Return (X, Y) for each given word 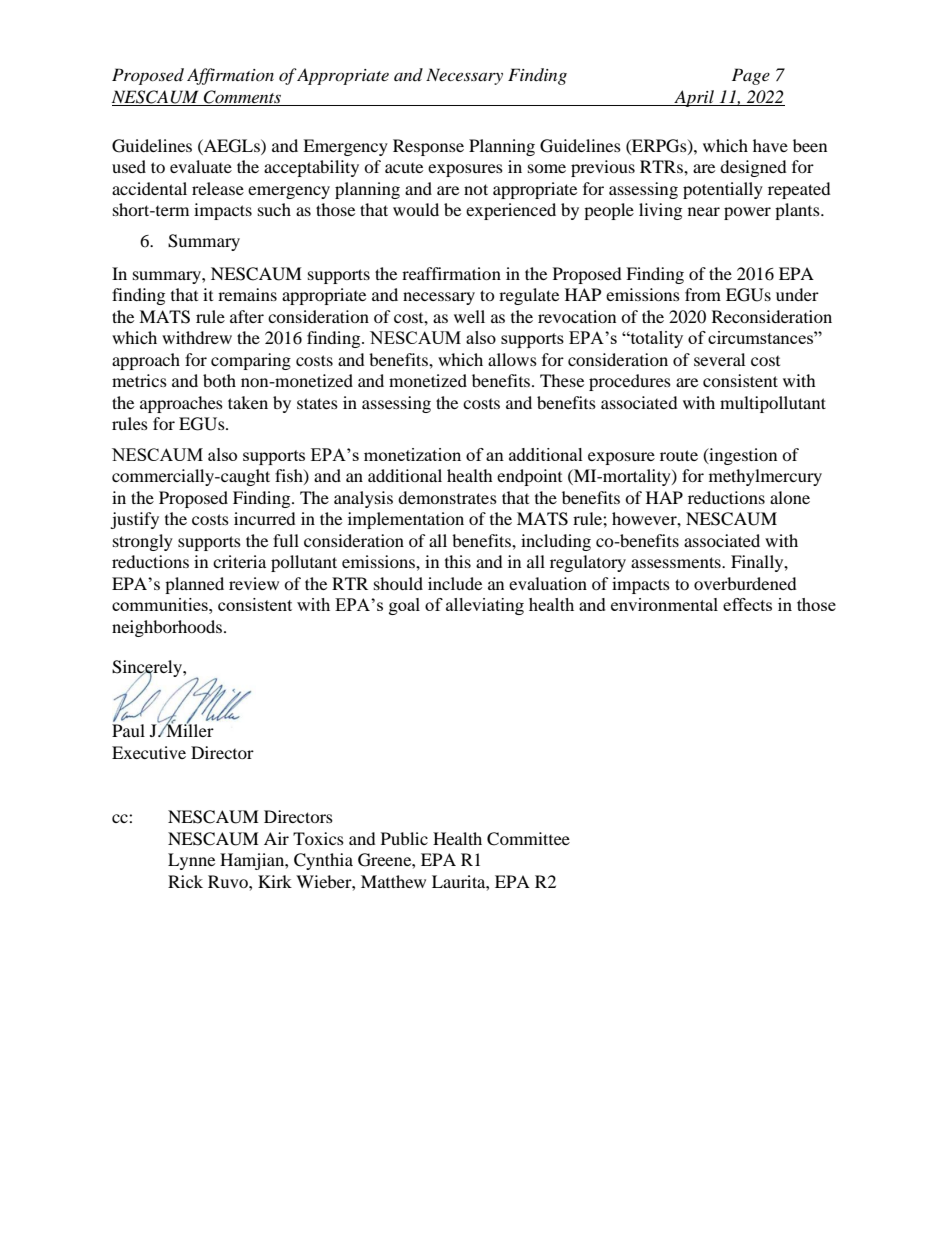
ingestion (742, 456)
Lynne (191, 861)
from (703, 294)
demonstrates (447, 497)
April (694, 98)
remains (247, 294)
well (469, 316)
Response (428, 147)
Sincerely (148, 670)
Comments (242, 98)
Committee (528, 839)
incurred (265, 518)
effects (747, 604)
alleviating (485, 606)
